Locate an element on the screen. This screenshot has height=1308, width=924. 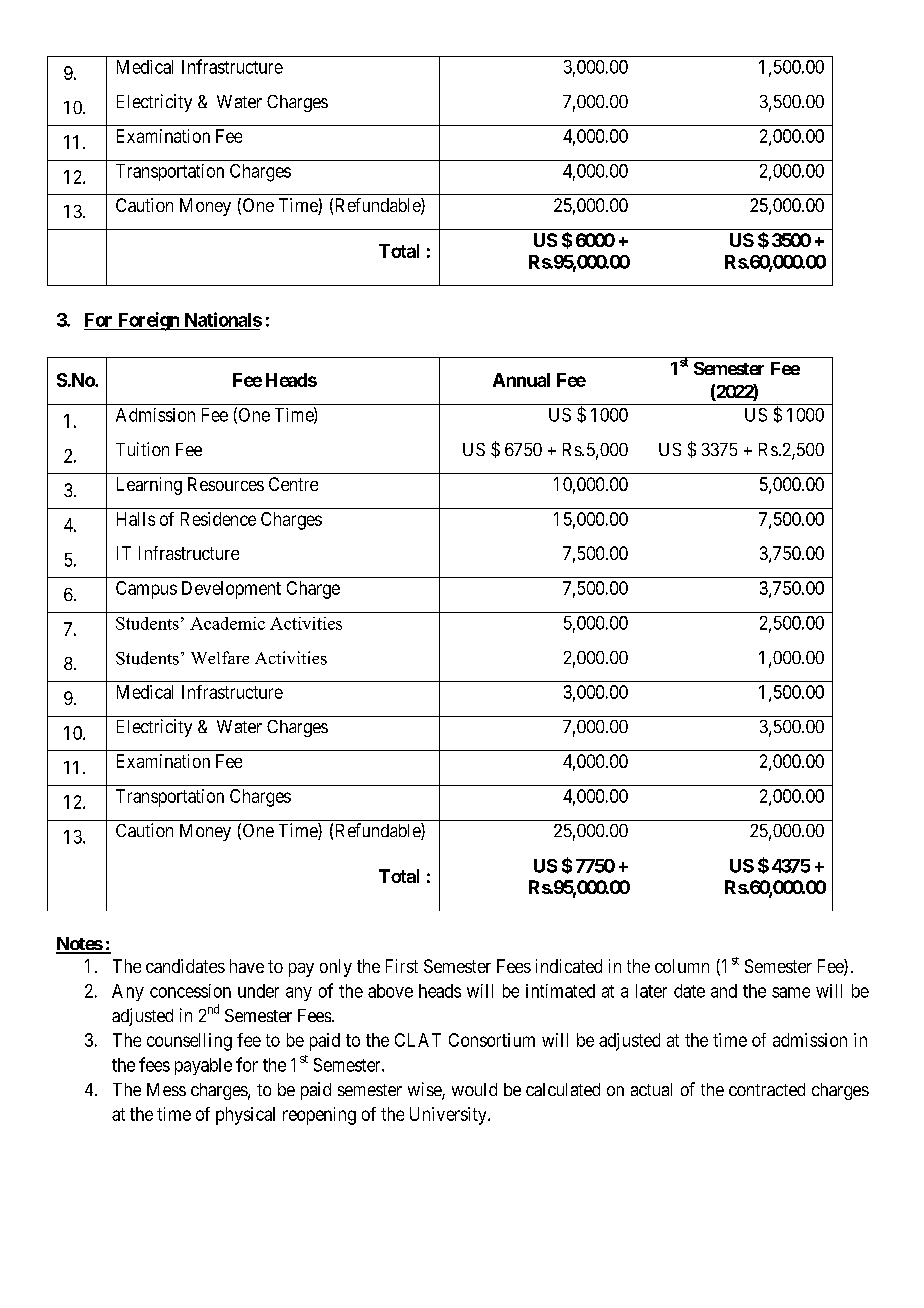
Academic is located at coordinates (227, 623).
